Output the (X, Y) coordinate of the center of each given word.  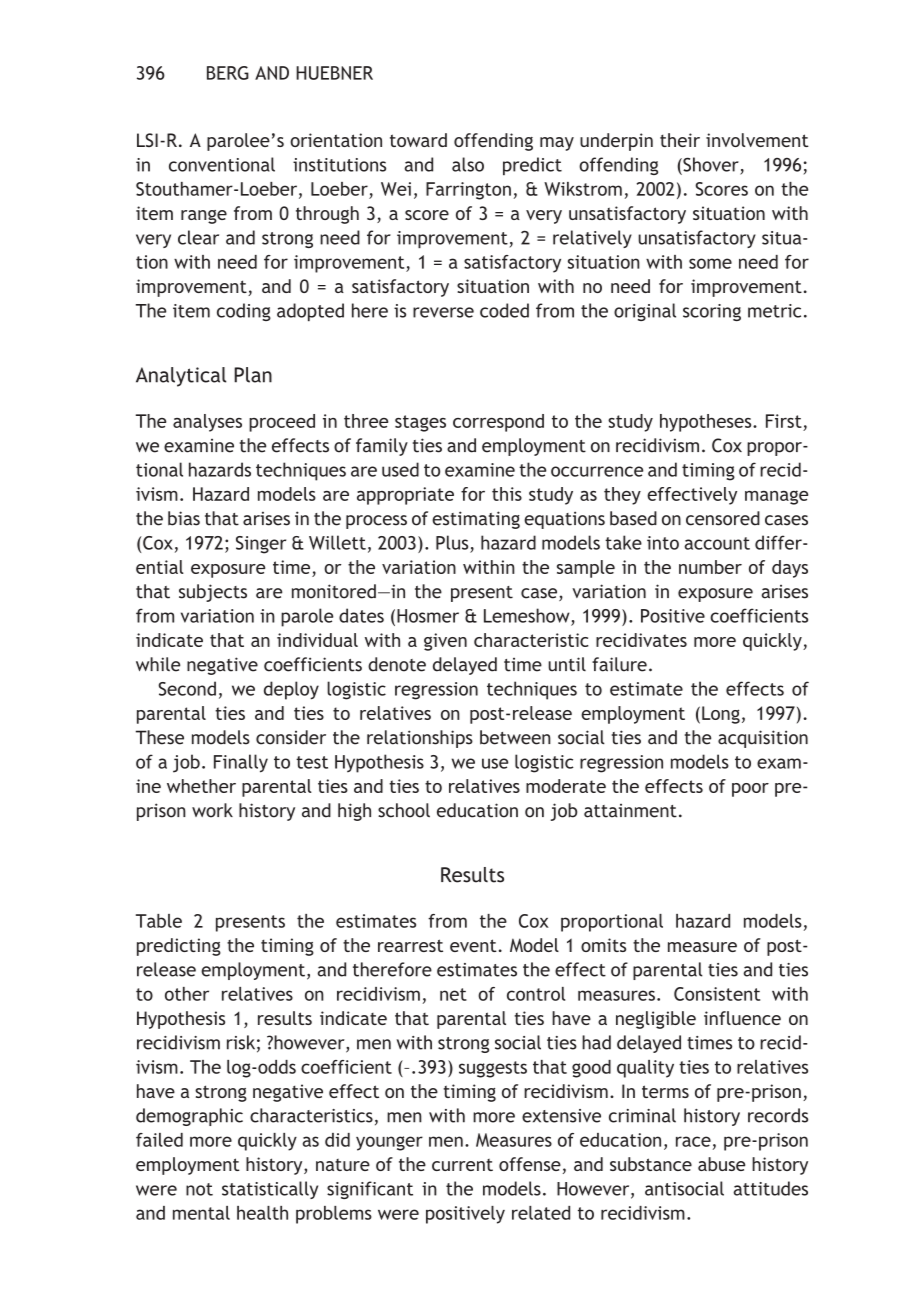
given (445, 642)
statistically (270, 1190)
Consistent (717, 994)
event (473, 945)
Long (721, 715)
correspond (498, 423)
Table (159, 921)
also (468, 164)
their (680, 140)
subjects (213, 593)
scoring (712, 312)
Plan (253, 375)
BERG (228, 73)
